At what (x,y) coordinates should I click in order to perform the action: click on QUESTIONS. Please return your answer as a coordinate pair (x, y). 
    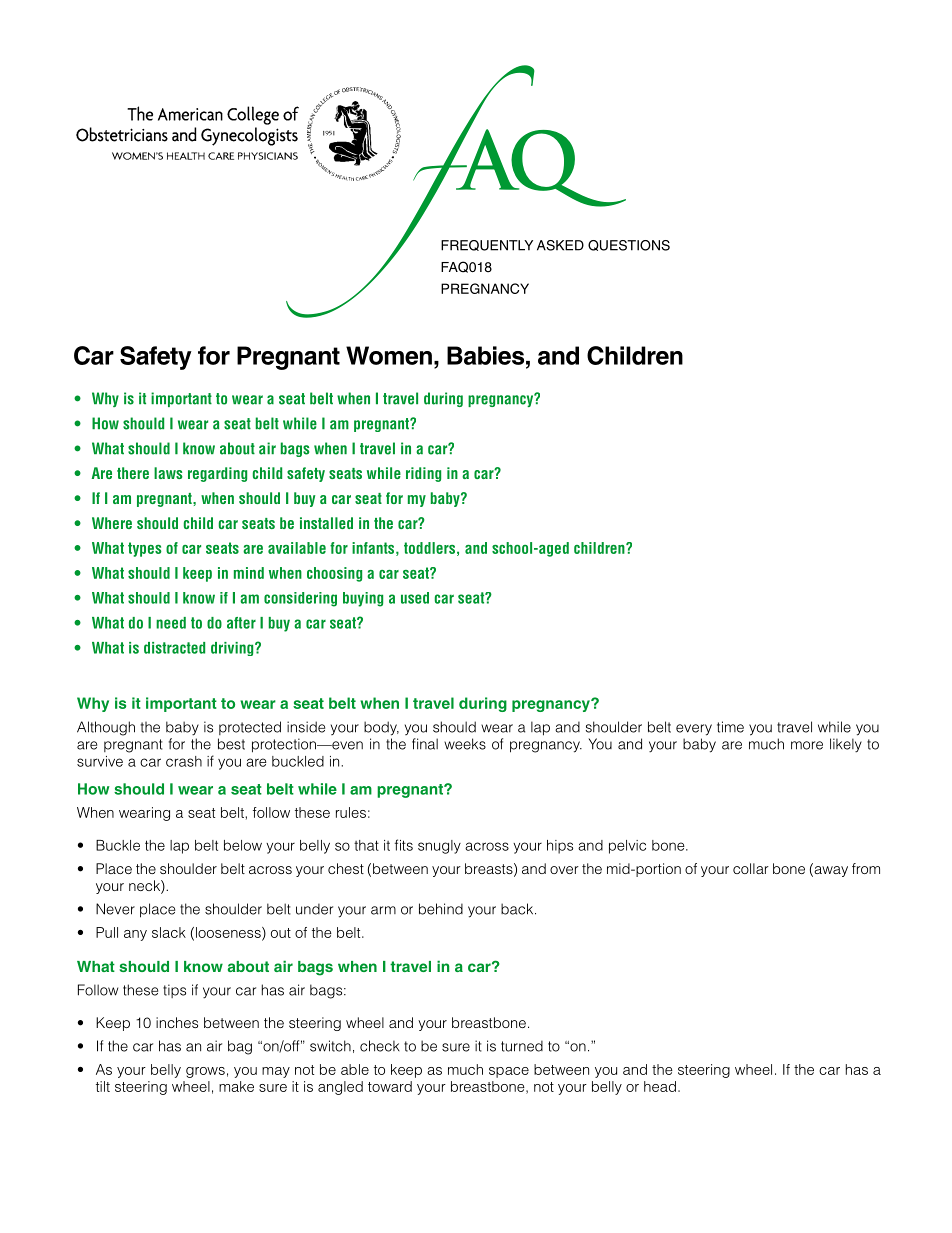
    Looking at the image, I should click on (629, 245).
